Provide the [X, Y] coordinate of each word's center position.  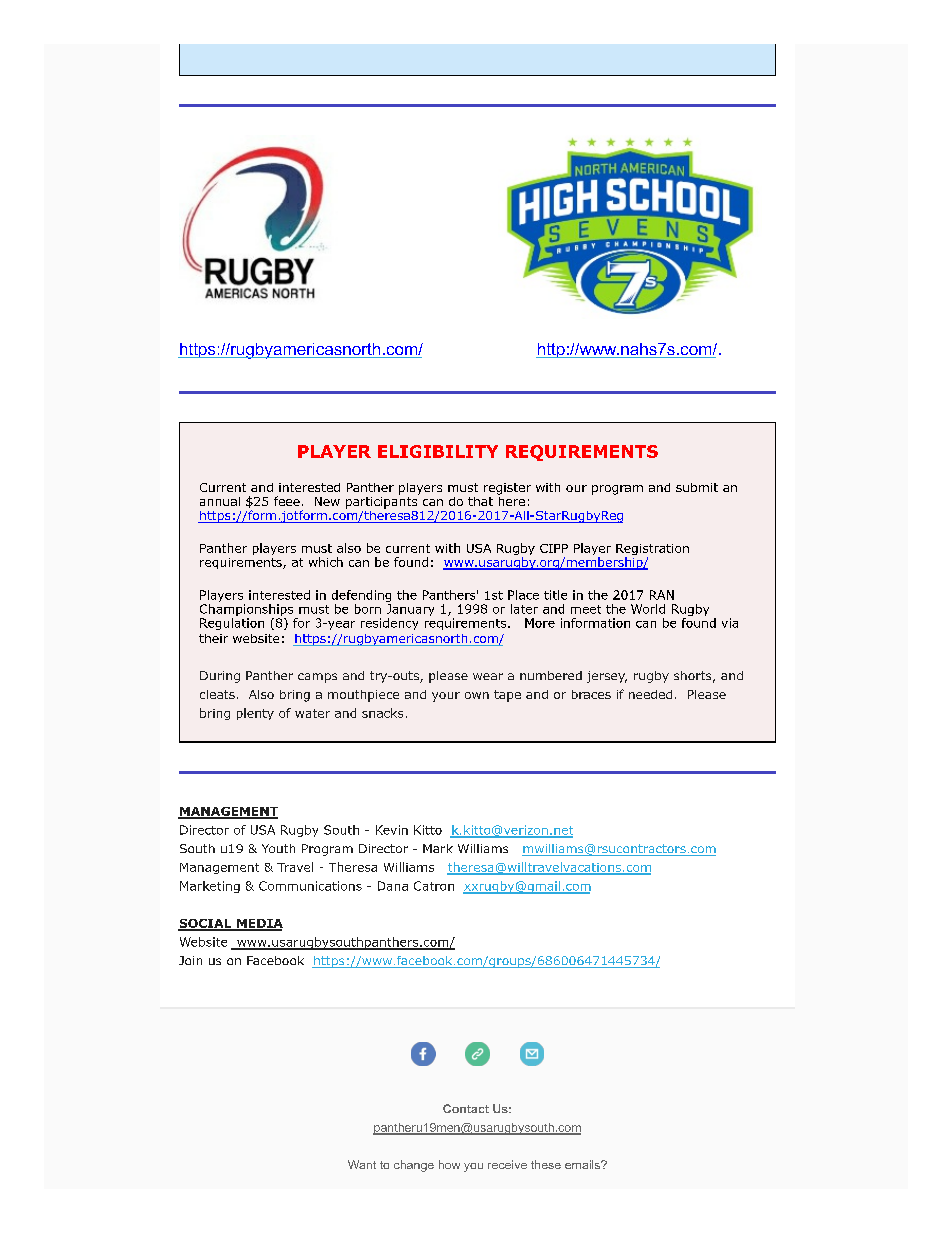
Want [362, 1164]
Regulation [232, 622]
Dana [393, 886]
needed [650, 694]
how [449, 1164]
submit [697, 487]
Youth [278, 848]
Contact [466, 1108]
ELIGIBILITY [438, 451]
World [648, 609]
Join [190, 960]
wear [488, 676]
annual [220, 501]
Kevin [392, 830]
